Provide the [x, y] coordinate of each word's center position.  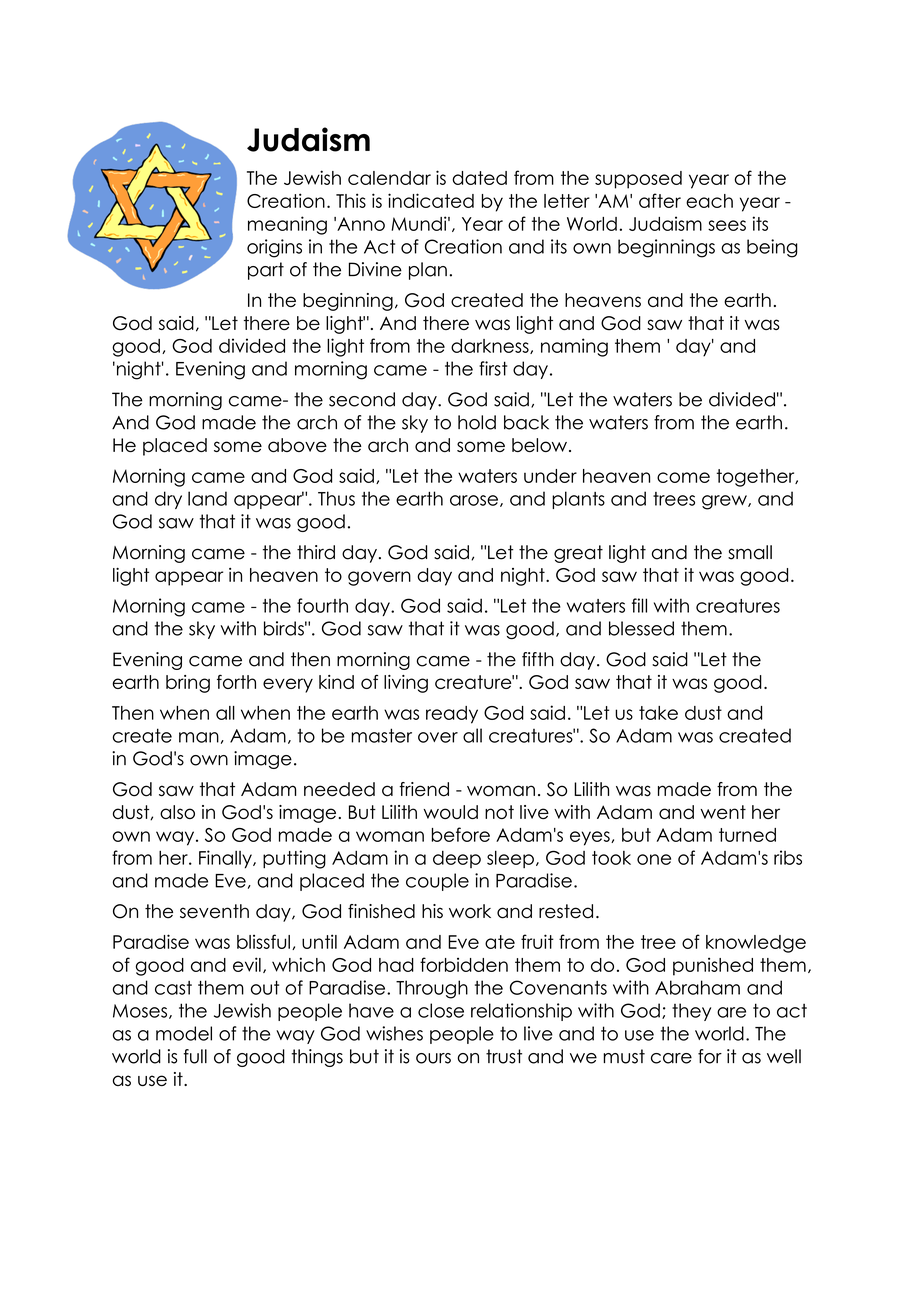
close [441, 1010]
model [184, 1033]
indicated [431, 200]
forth [236, 681]
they [691, 1012]
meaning [287, 225]
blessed [641, 628]
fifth [538, 659]
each [709, 201]
